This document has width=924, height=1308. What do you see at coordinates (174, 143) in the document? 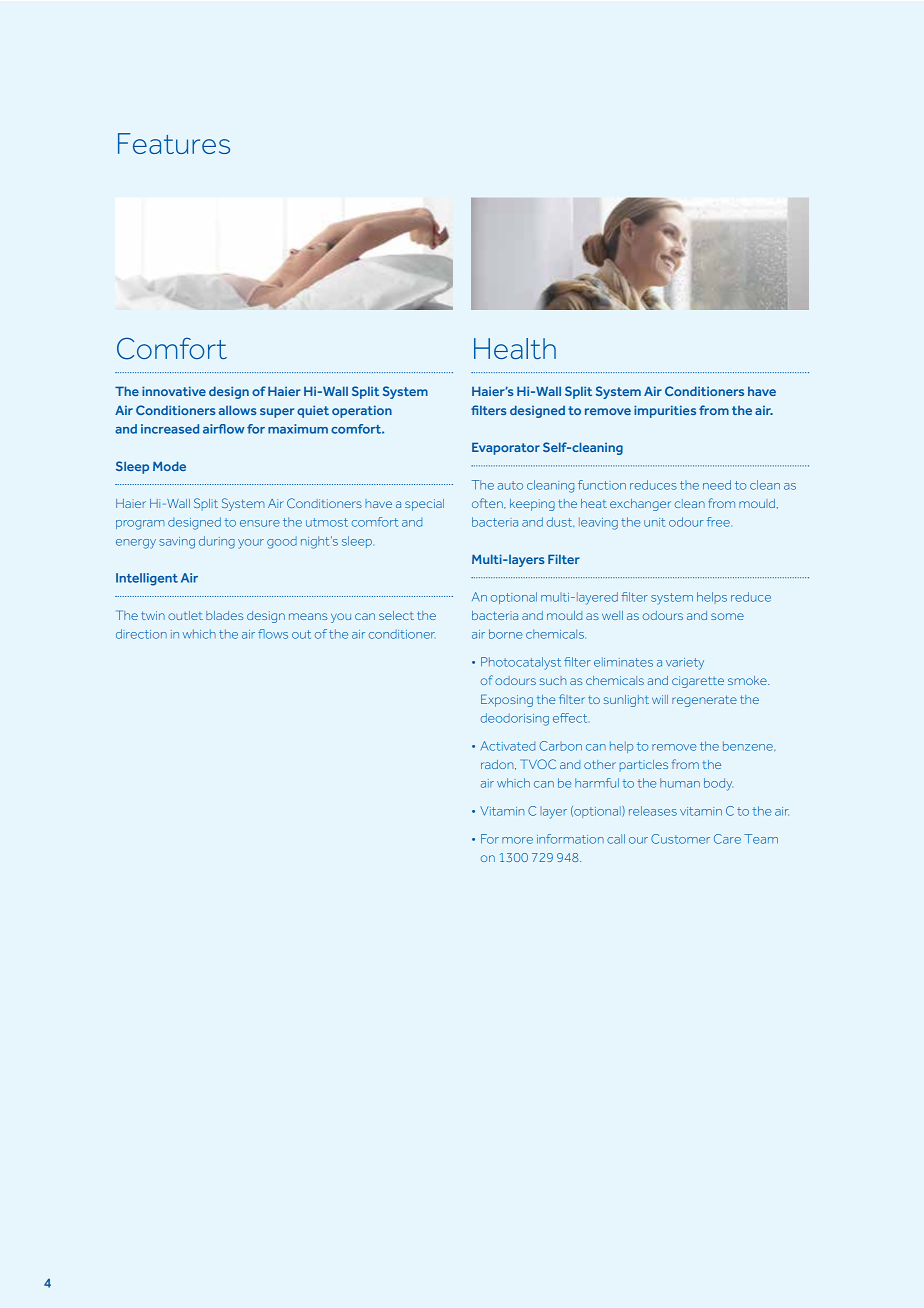
I see `Features` at bounding box center [174, 143].
